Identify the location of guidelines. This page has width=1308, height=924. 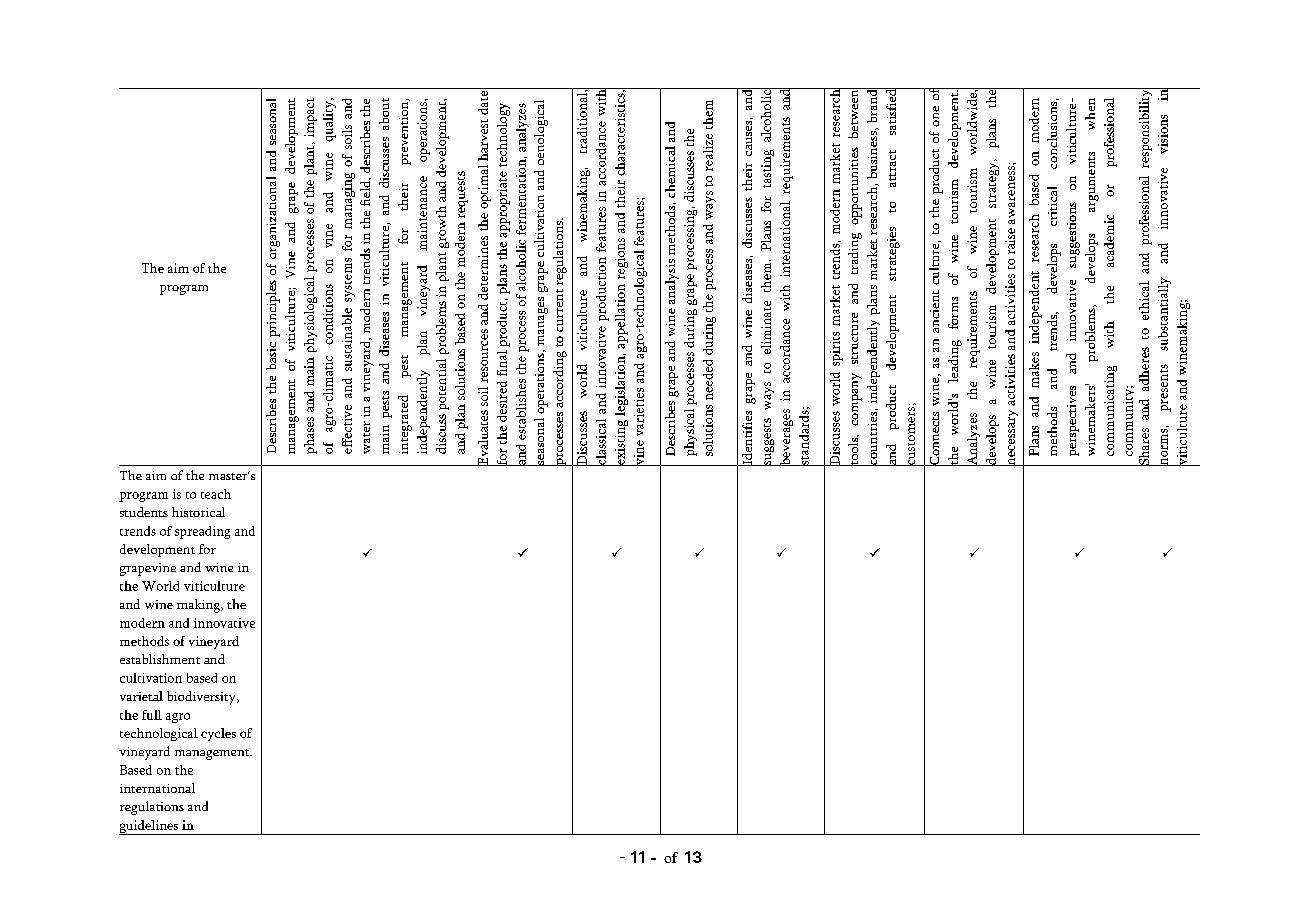
(149, 827).
